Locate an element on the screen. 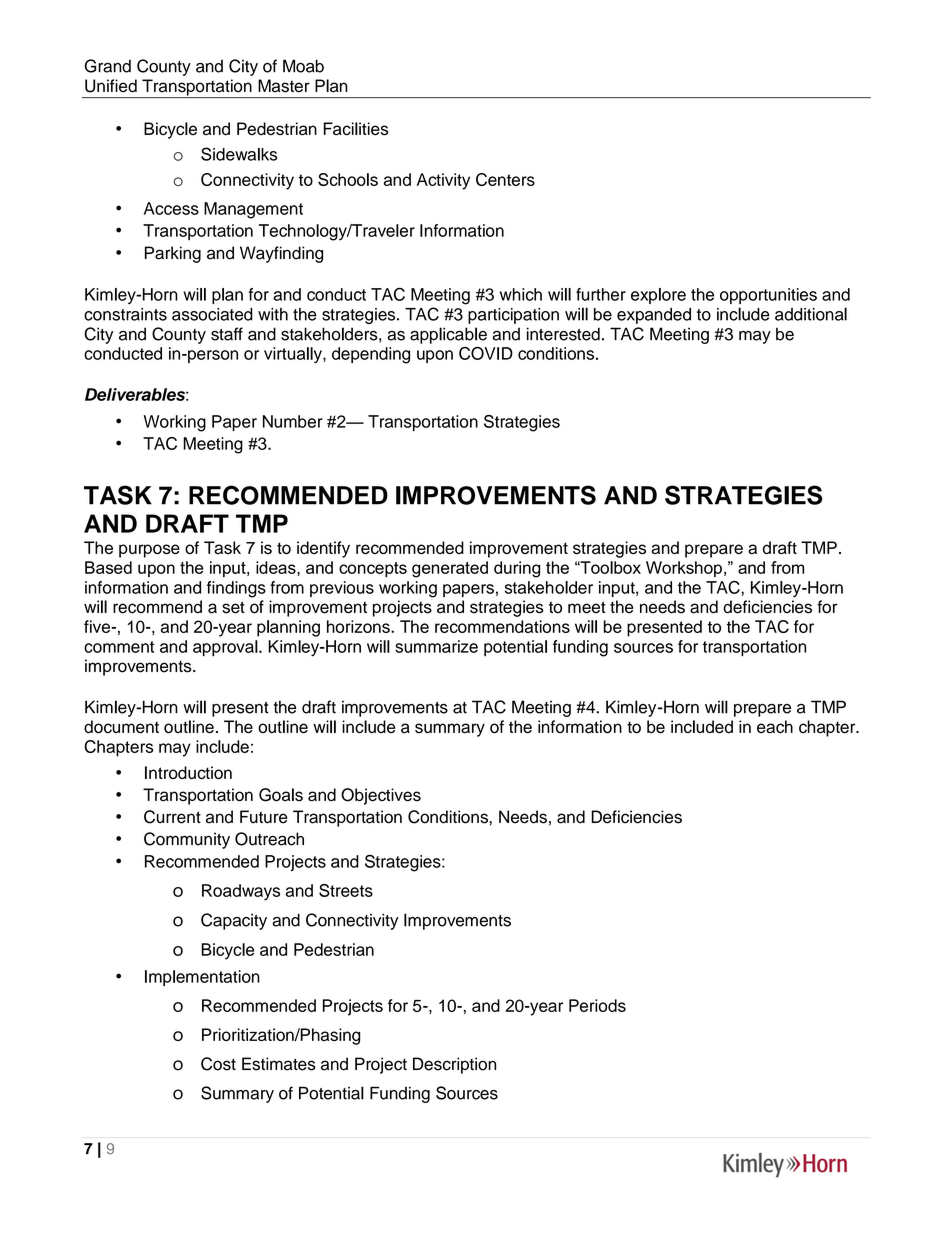  summarize is located at coordinates (436, 646).
